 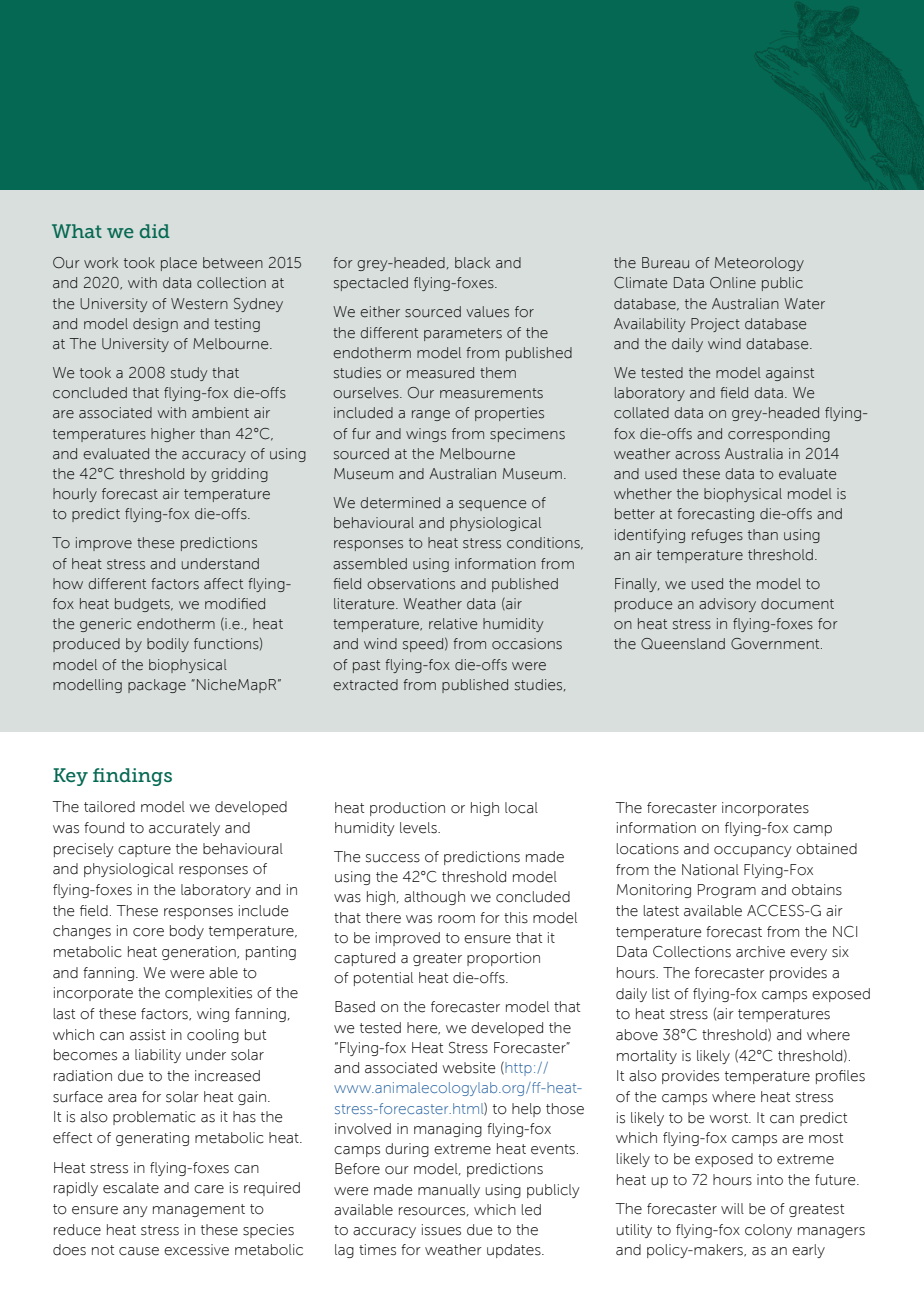 I want to click on any, so click(x=135, y=1211).
